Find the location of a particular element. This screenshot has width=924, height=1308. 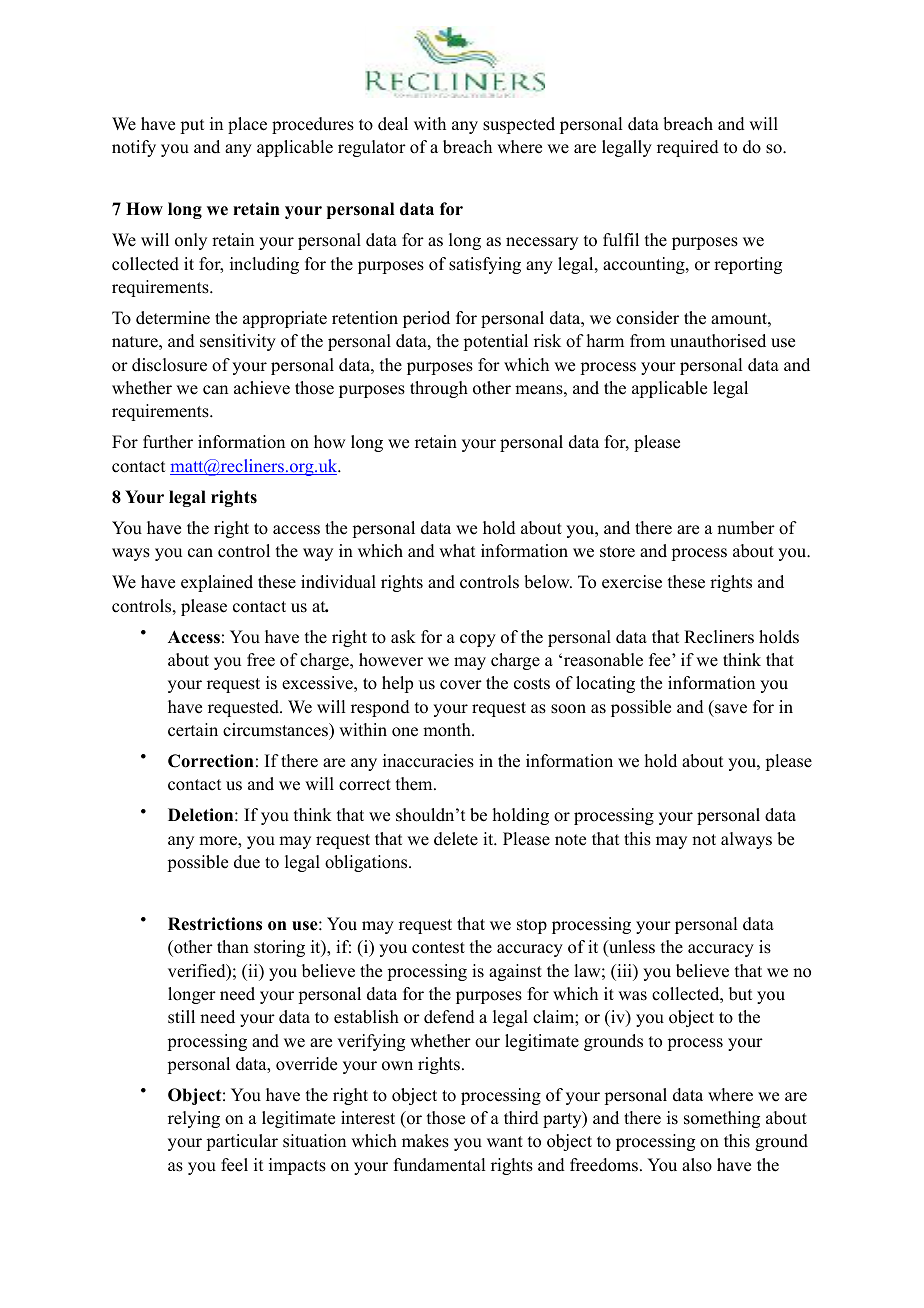

explained is located at coordinates (217, 583).
